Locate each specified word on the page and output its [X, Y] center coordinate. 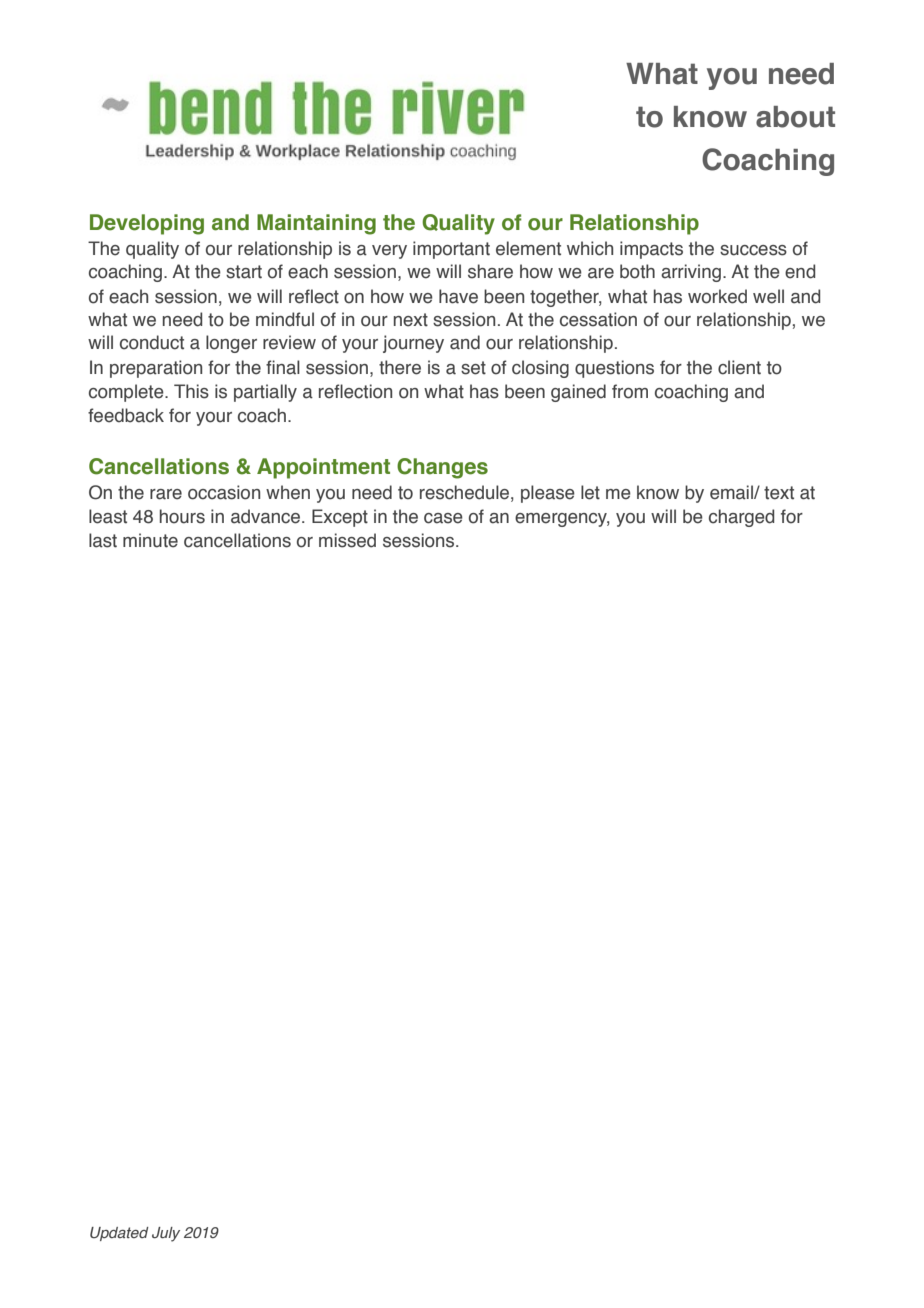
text [779, 493]
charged [741, 518]
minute [150, 540]
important [451, 250]
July [166, 1234]
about [795, 117]
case [443, 518]
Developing [147, 224]
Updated [119, 1234]
